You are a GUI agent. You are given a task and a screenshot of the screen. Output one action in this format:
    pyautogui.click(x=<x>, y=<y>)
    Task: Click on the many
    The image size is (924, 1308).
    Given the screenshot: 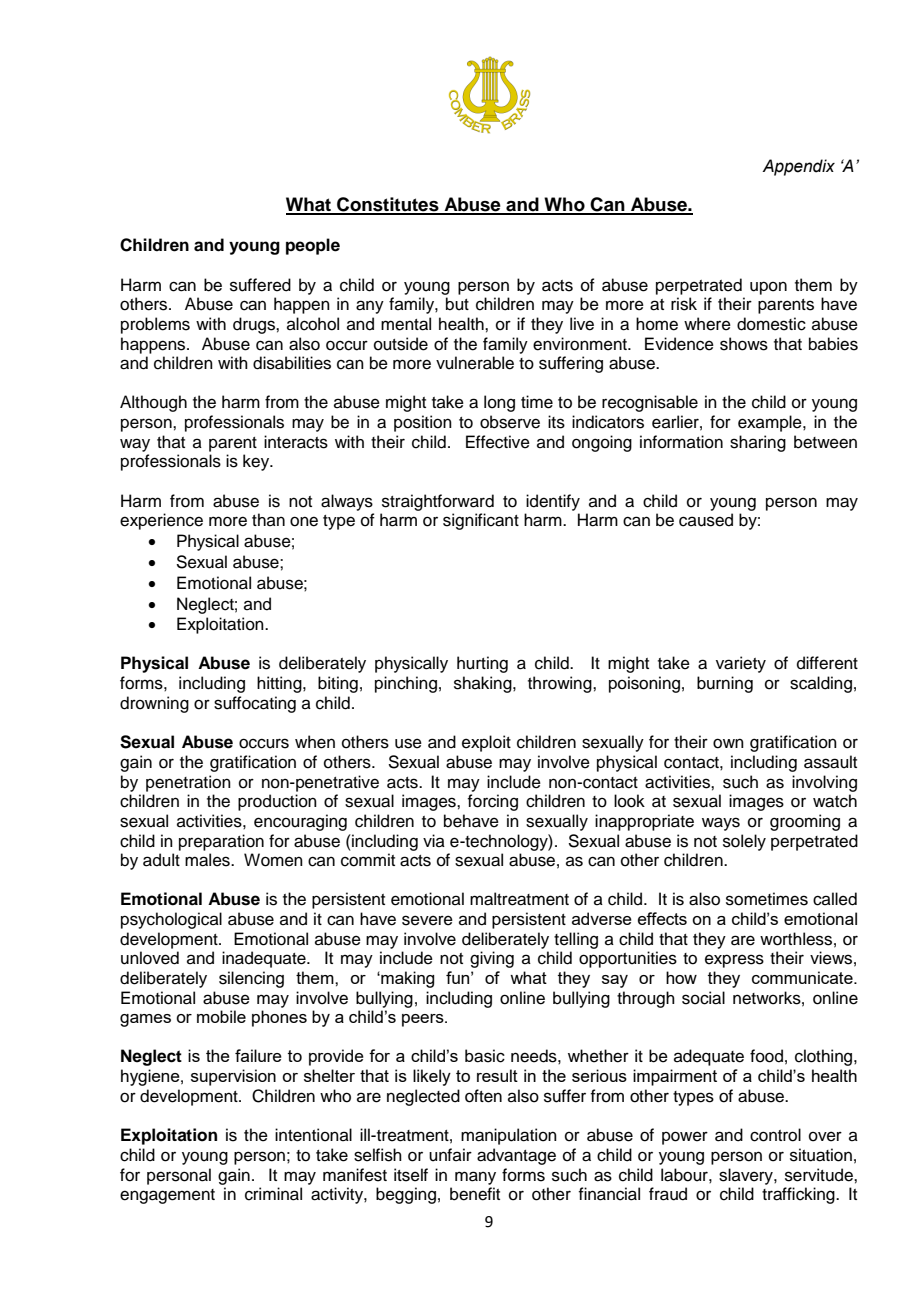 What is the action you would take?
    pyautogui.click(x=475, y=1178)
